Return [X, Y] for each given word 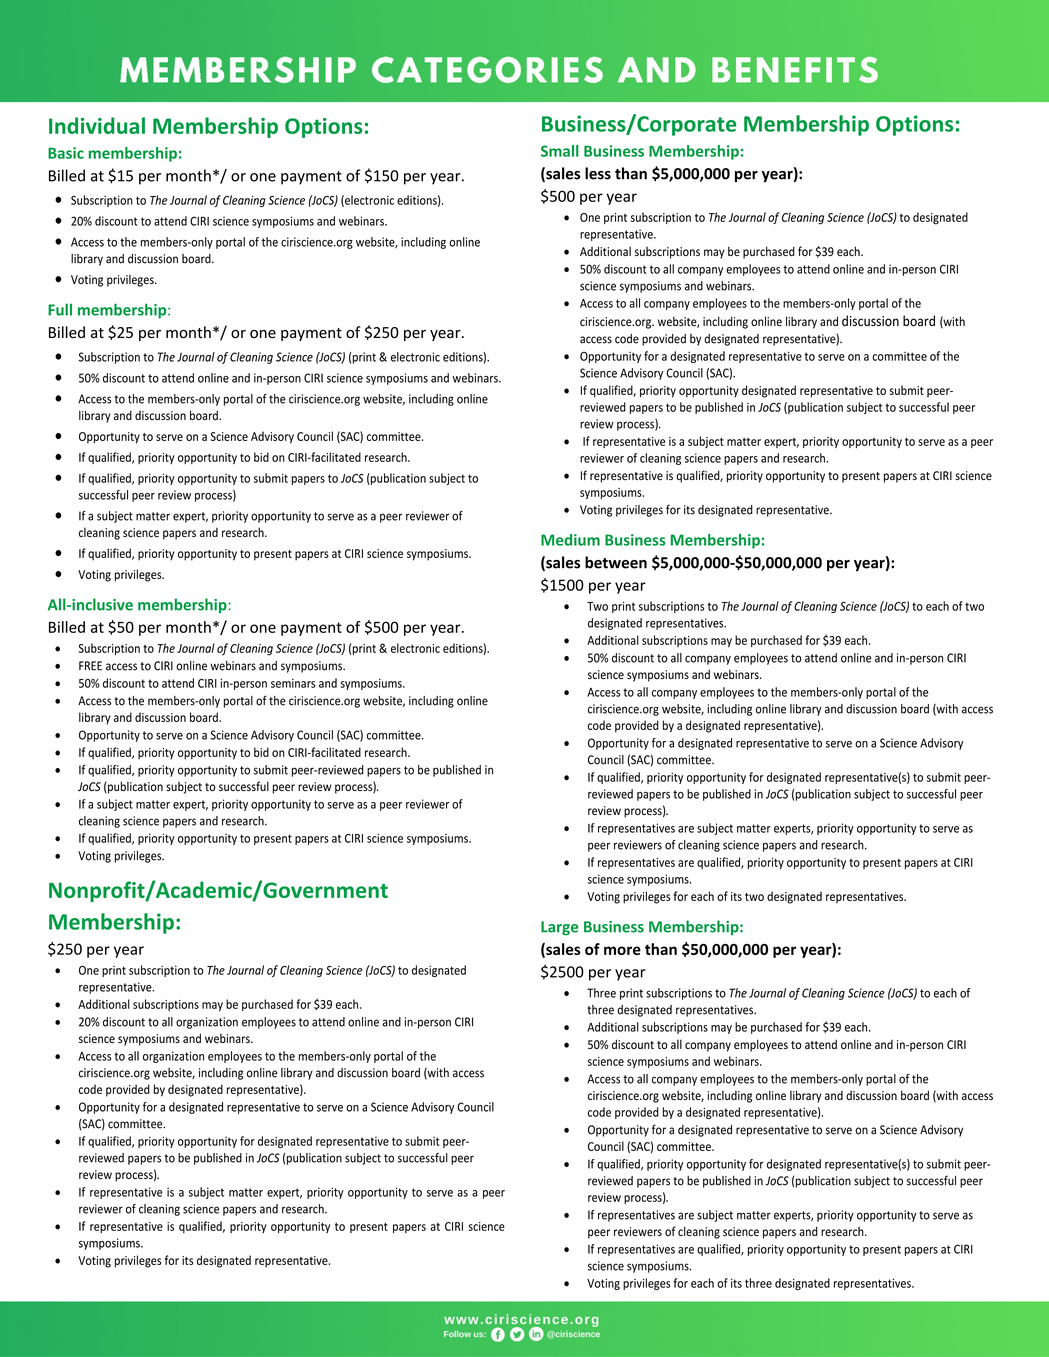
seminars [293, 683]
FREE [90, 666]
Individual [97, 125]
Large [559, 928]
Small [560, 151]
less [598, 173]
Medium [570, 540]
